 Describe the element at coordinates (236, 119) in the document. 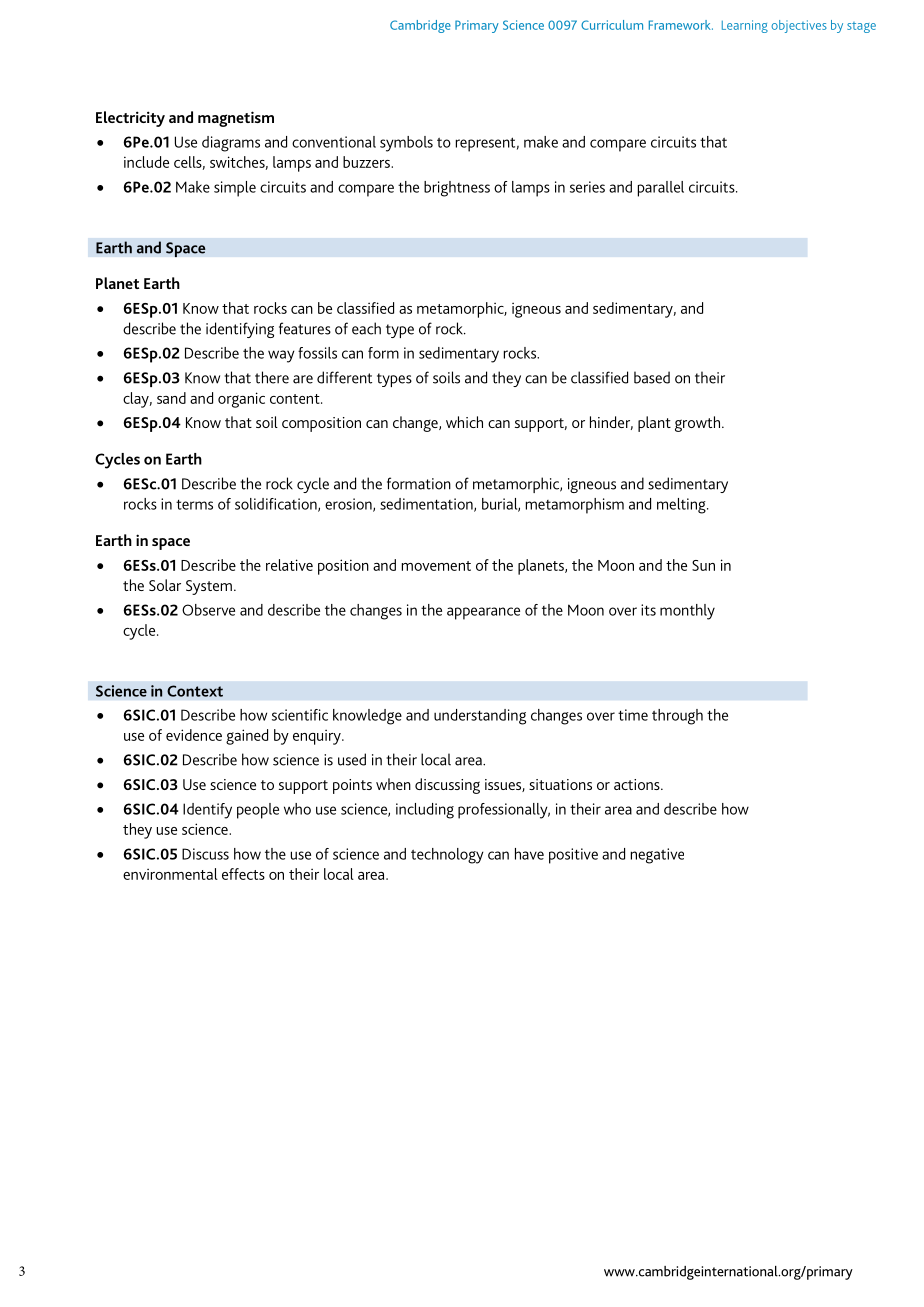

I see `magnetism` at that location.
